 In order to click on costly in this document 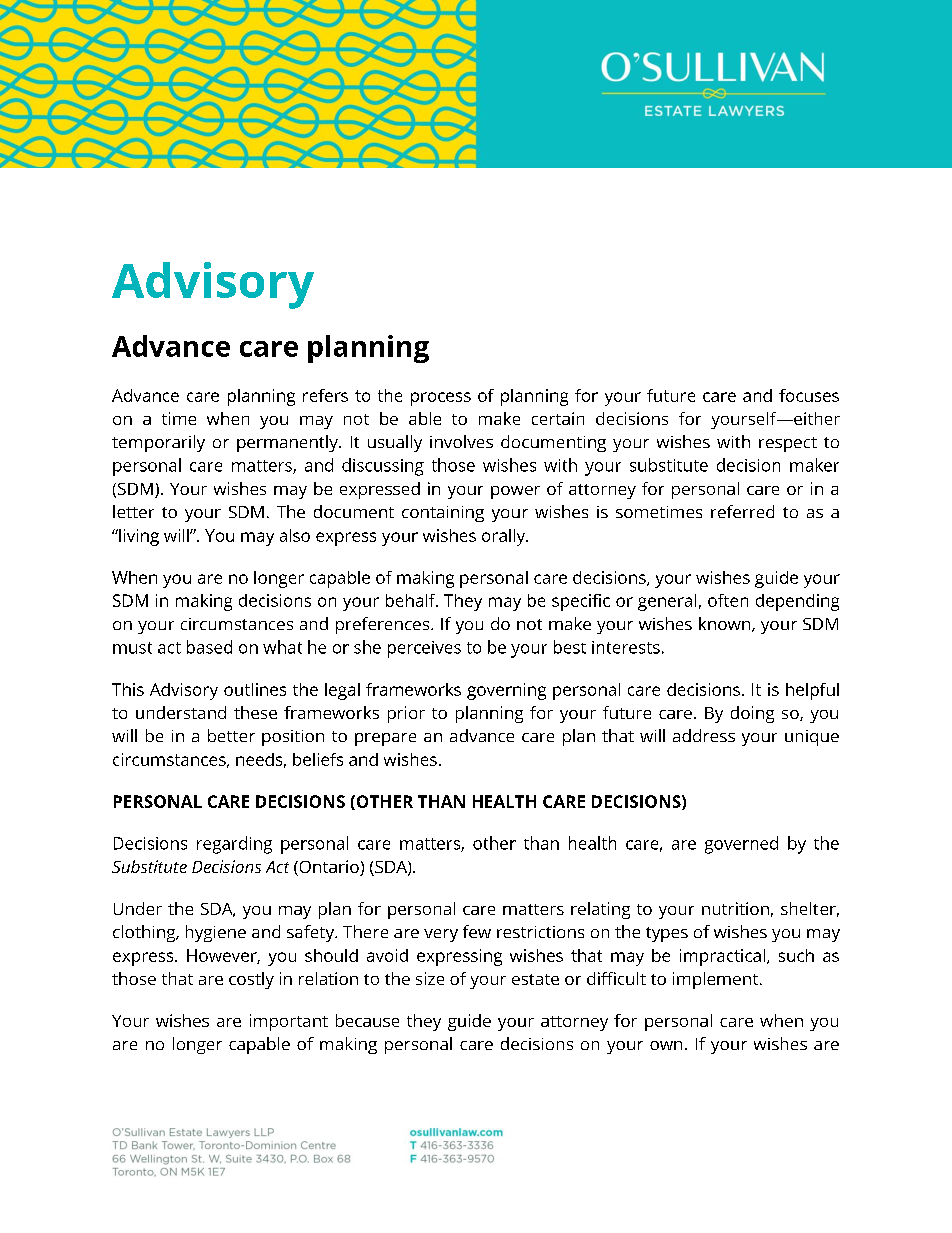, I will do `click(251, 980)`.
